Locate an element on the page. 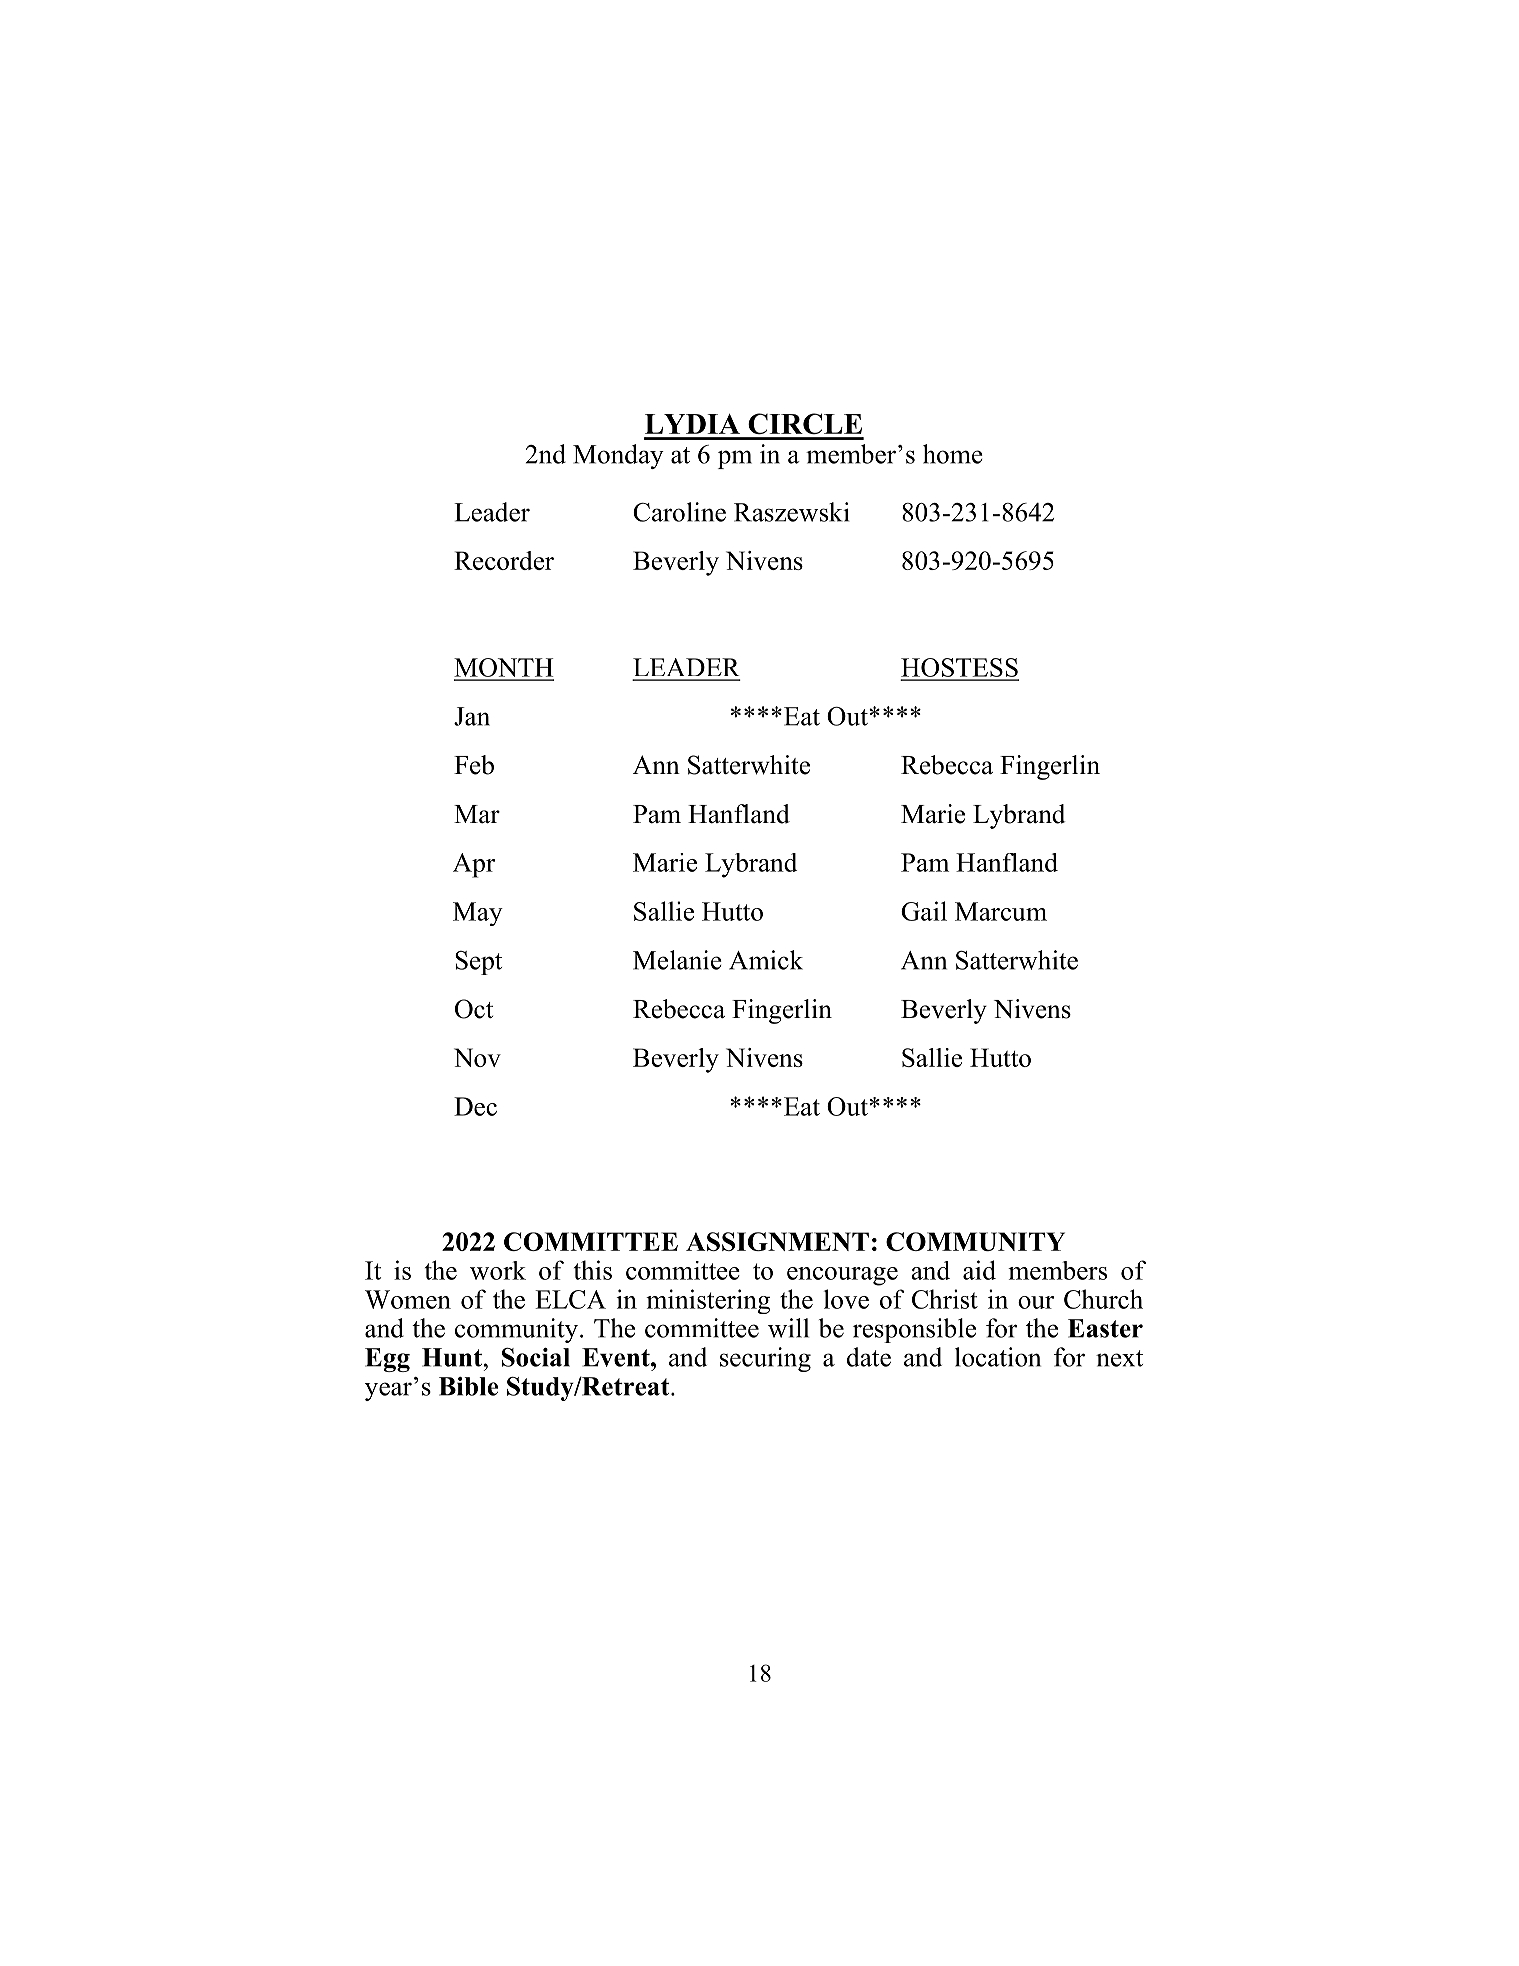 The width and height of the page is (1519, 1966). Dec is located at coordinates (475, 1106).
